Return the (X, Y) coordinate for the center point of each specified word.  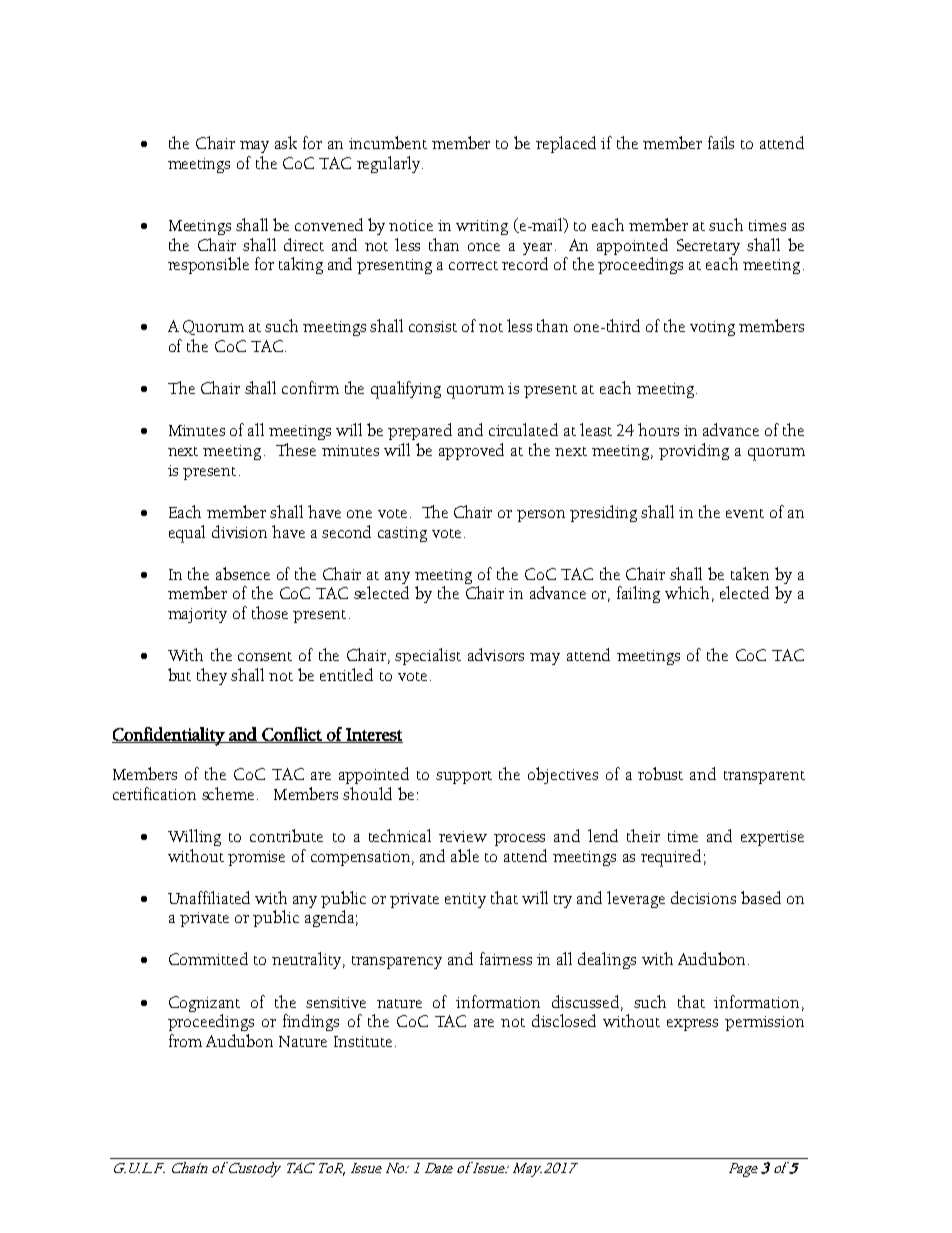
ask (286, 142)
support (464, 777)
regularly (390, 164)
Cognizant (204, 1005)
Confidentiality (169, 736)
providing (694, 451)
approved (471, 451)
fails (721, 142)
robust (660, 773)
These (296, 449)
